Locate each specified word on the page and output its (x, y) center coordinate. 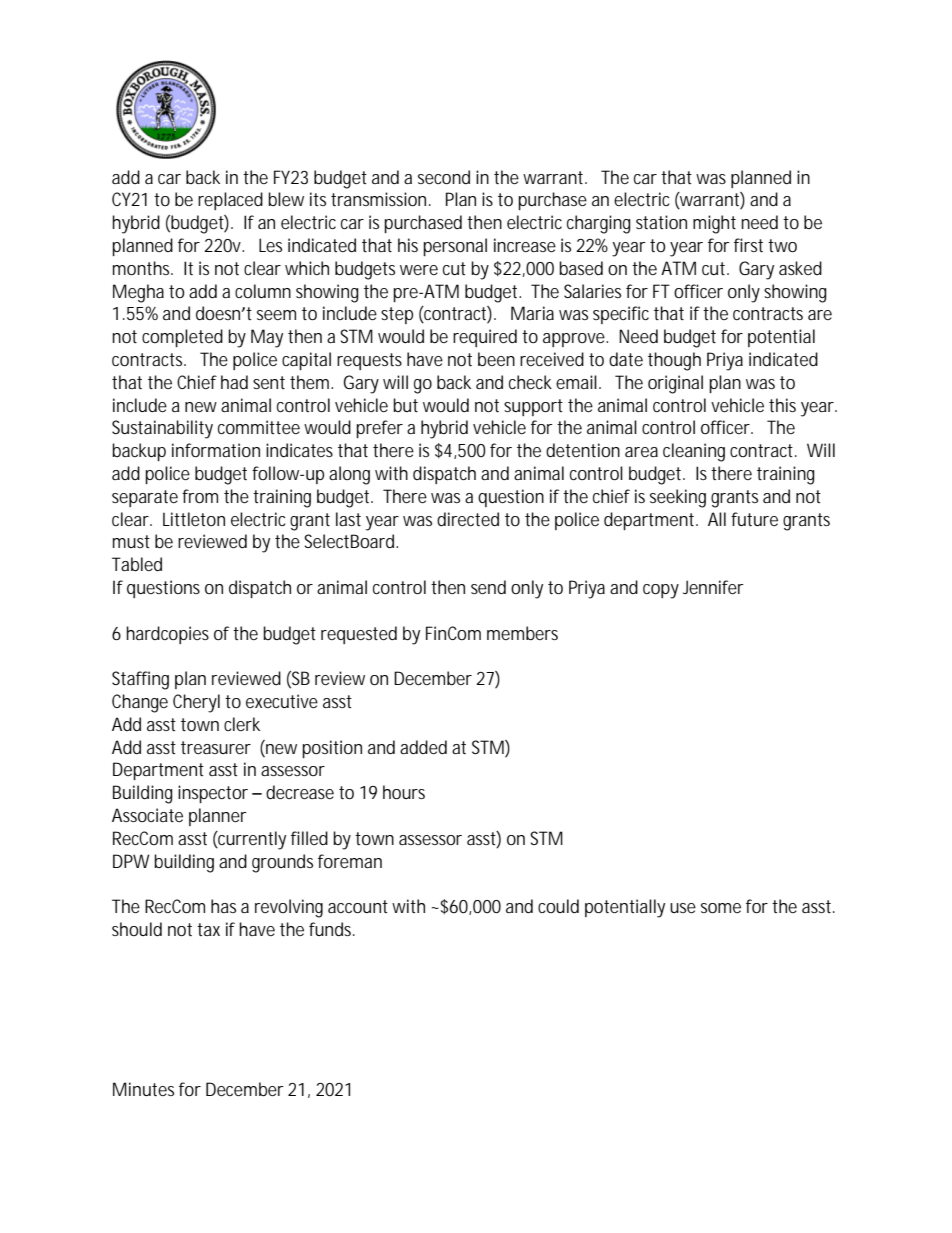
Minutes (143, 1089)
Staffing (140, 680)
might (714, 224)
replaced (230, 201)
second (444, 177)
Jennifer (713, 587)
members (522, 633)
